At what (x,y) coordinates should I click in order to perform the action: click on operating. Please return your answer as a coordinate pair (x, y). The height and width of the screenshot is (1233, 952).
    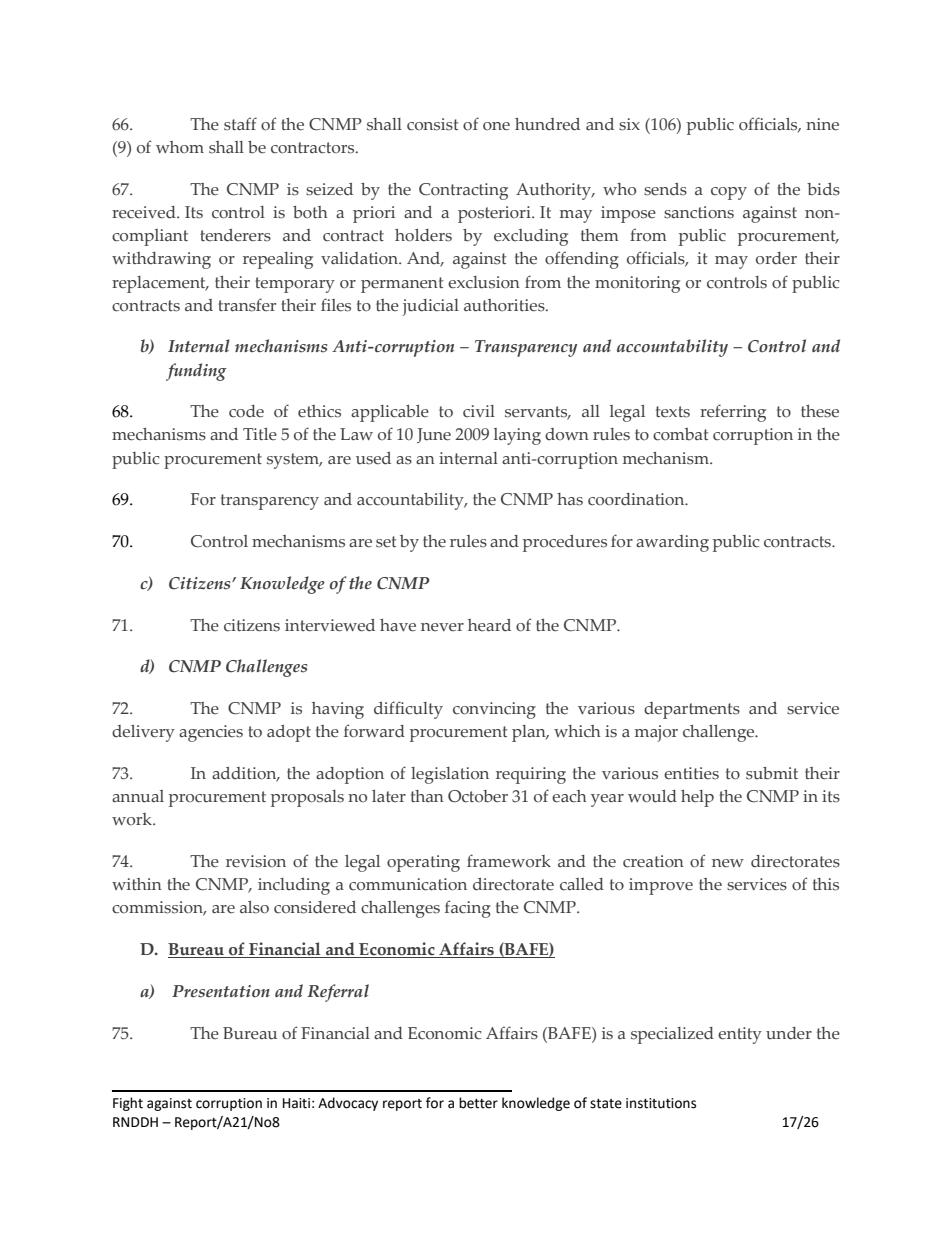
    Looking at the image, I should click on (423, 863).
